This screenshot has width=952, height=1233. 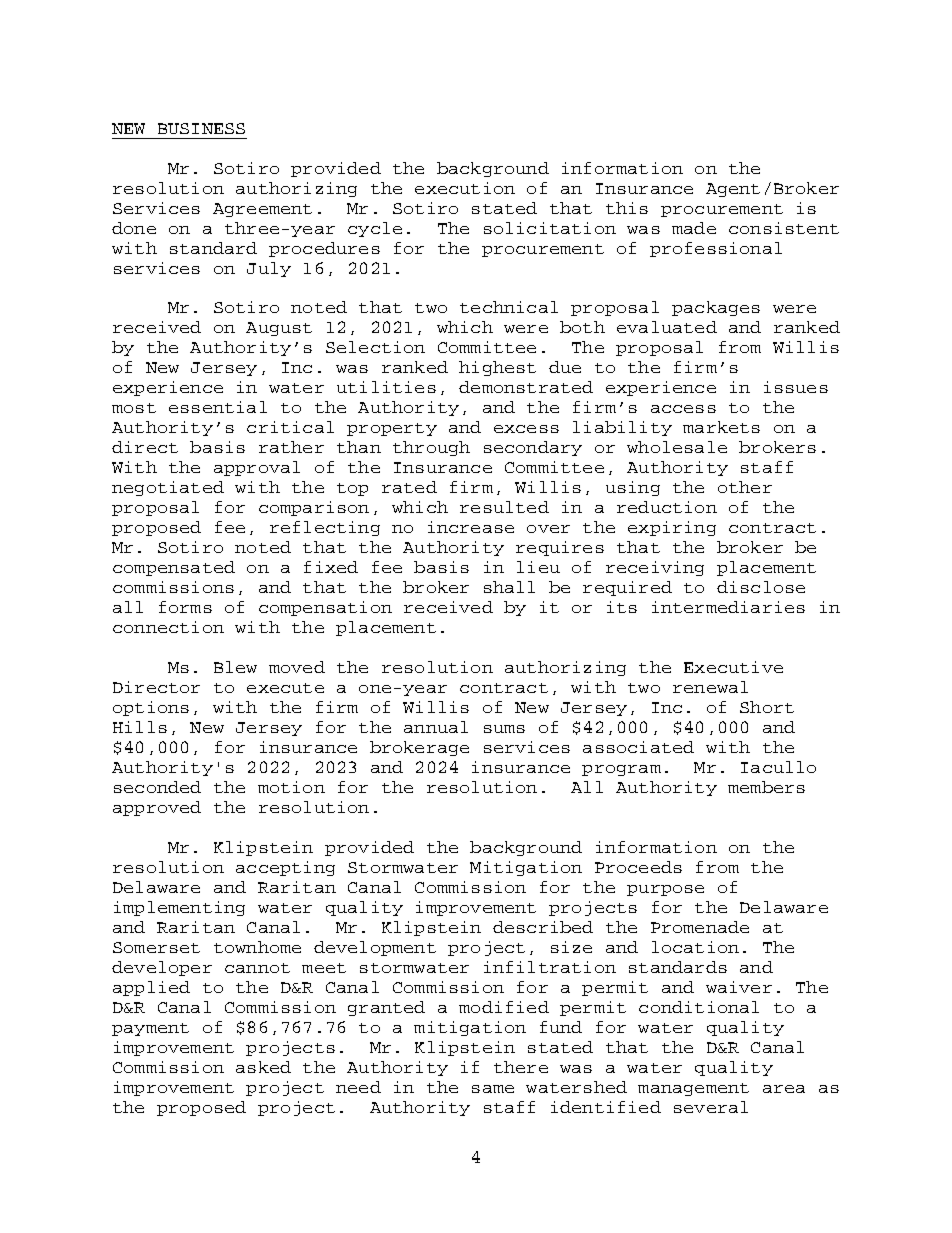 What do you see at coordinates (694, 228) in the screenshot?
I see `made` at bounding box center [694, 228].
